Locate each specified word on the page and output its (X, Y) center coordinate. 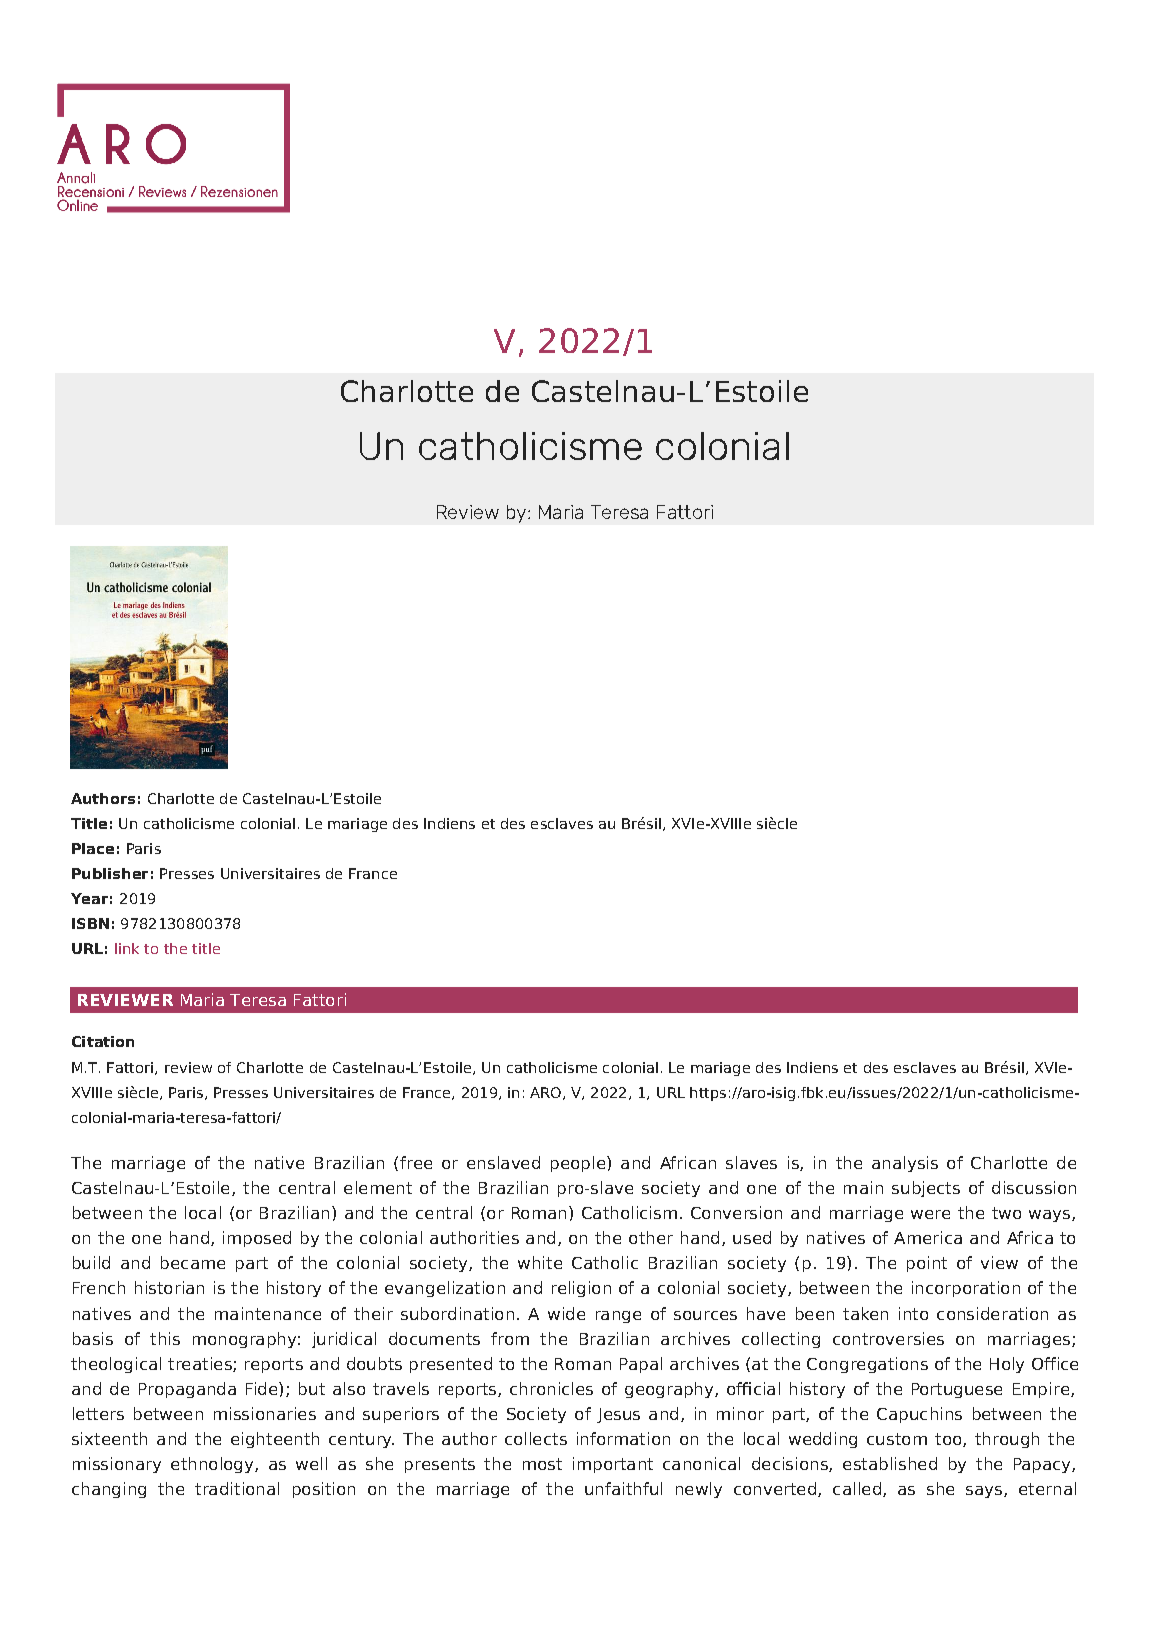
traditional (237, 1488)
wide (566, 1313)
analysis (905, 1164)
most (542, 1464)
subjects (926, 1189)
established (890, 1463)
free (416, 1162)
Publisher (110, 873)
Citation (103, 1041)
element (378, 1187)
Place (93, 848)
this (165, 1338)
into (913, 1313)
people (579, 1164)
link (127, 948)
